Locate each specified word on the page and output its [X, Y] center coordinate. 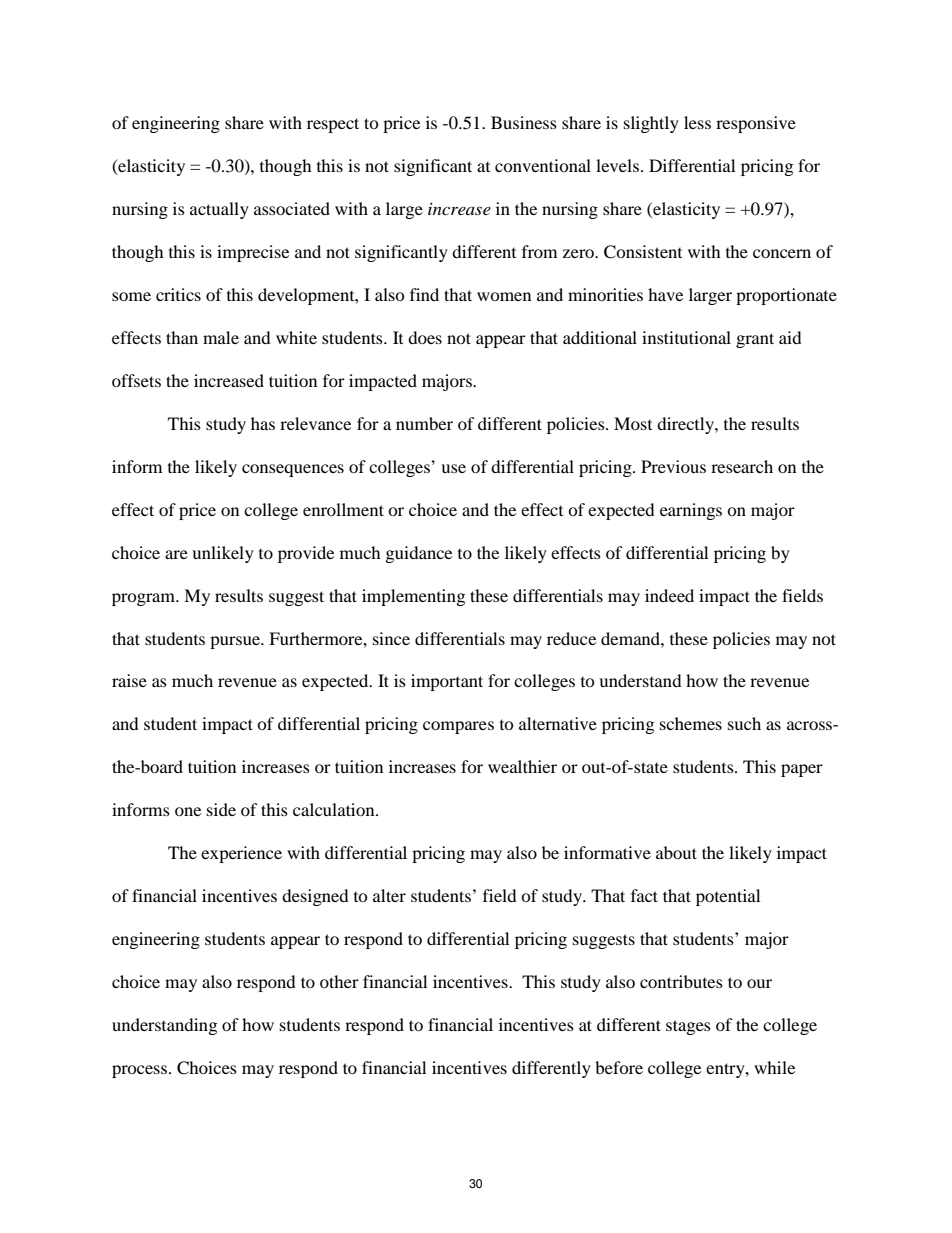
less [697, 122]
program [144, 599]
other [339, 981]
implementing [413, 597]
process [139, 1071]
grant [755, 340]
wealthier [522, 766]
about [676, 852]
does [425, 337]
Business [524, 122]
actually [219, 210]
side [221, 809]
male [221, 337]
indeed [669, 595]
